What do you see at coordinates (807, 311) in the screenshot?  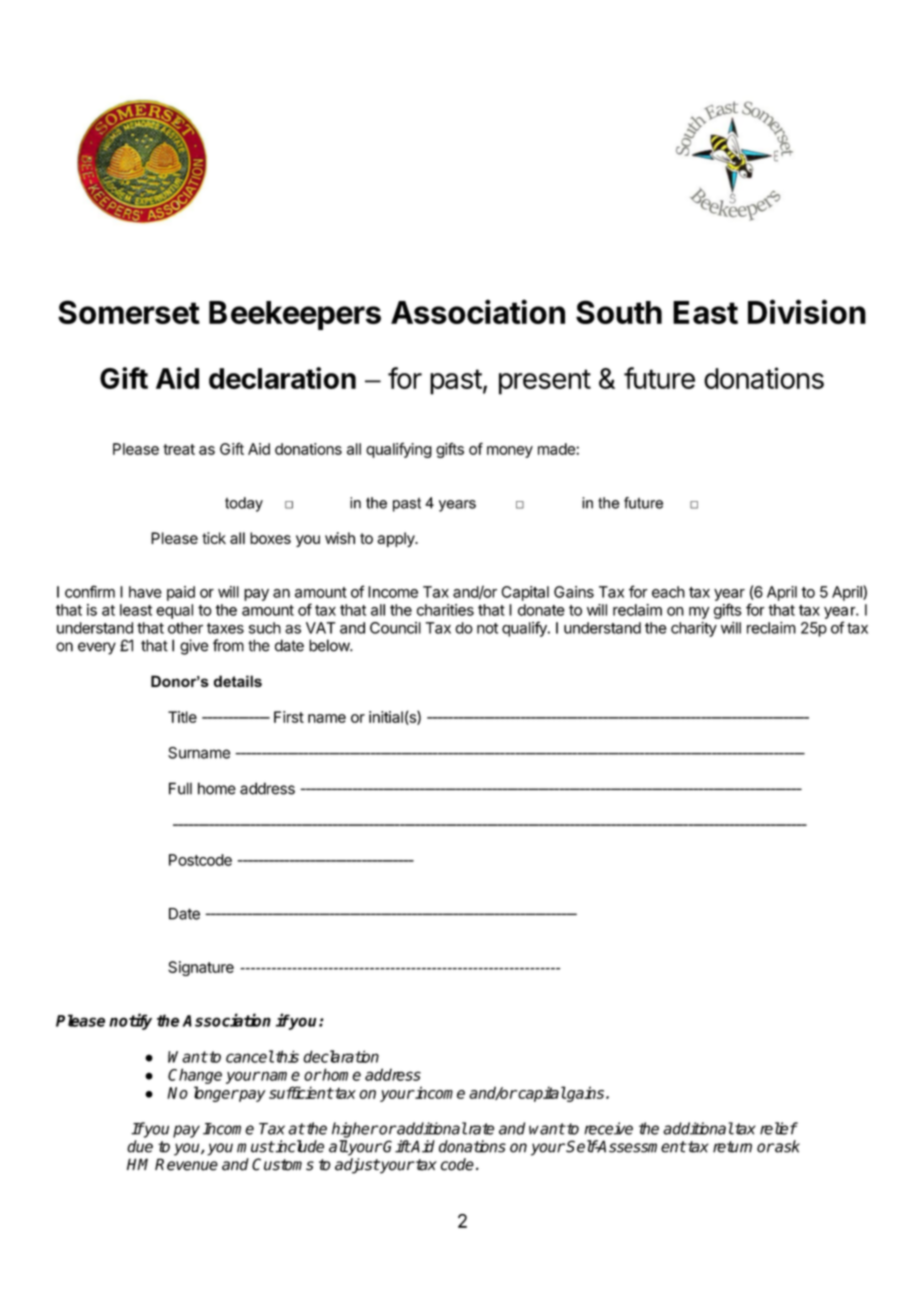 I see `Division` at bounding box center [807, 311].
